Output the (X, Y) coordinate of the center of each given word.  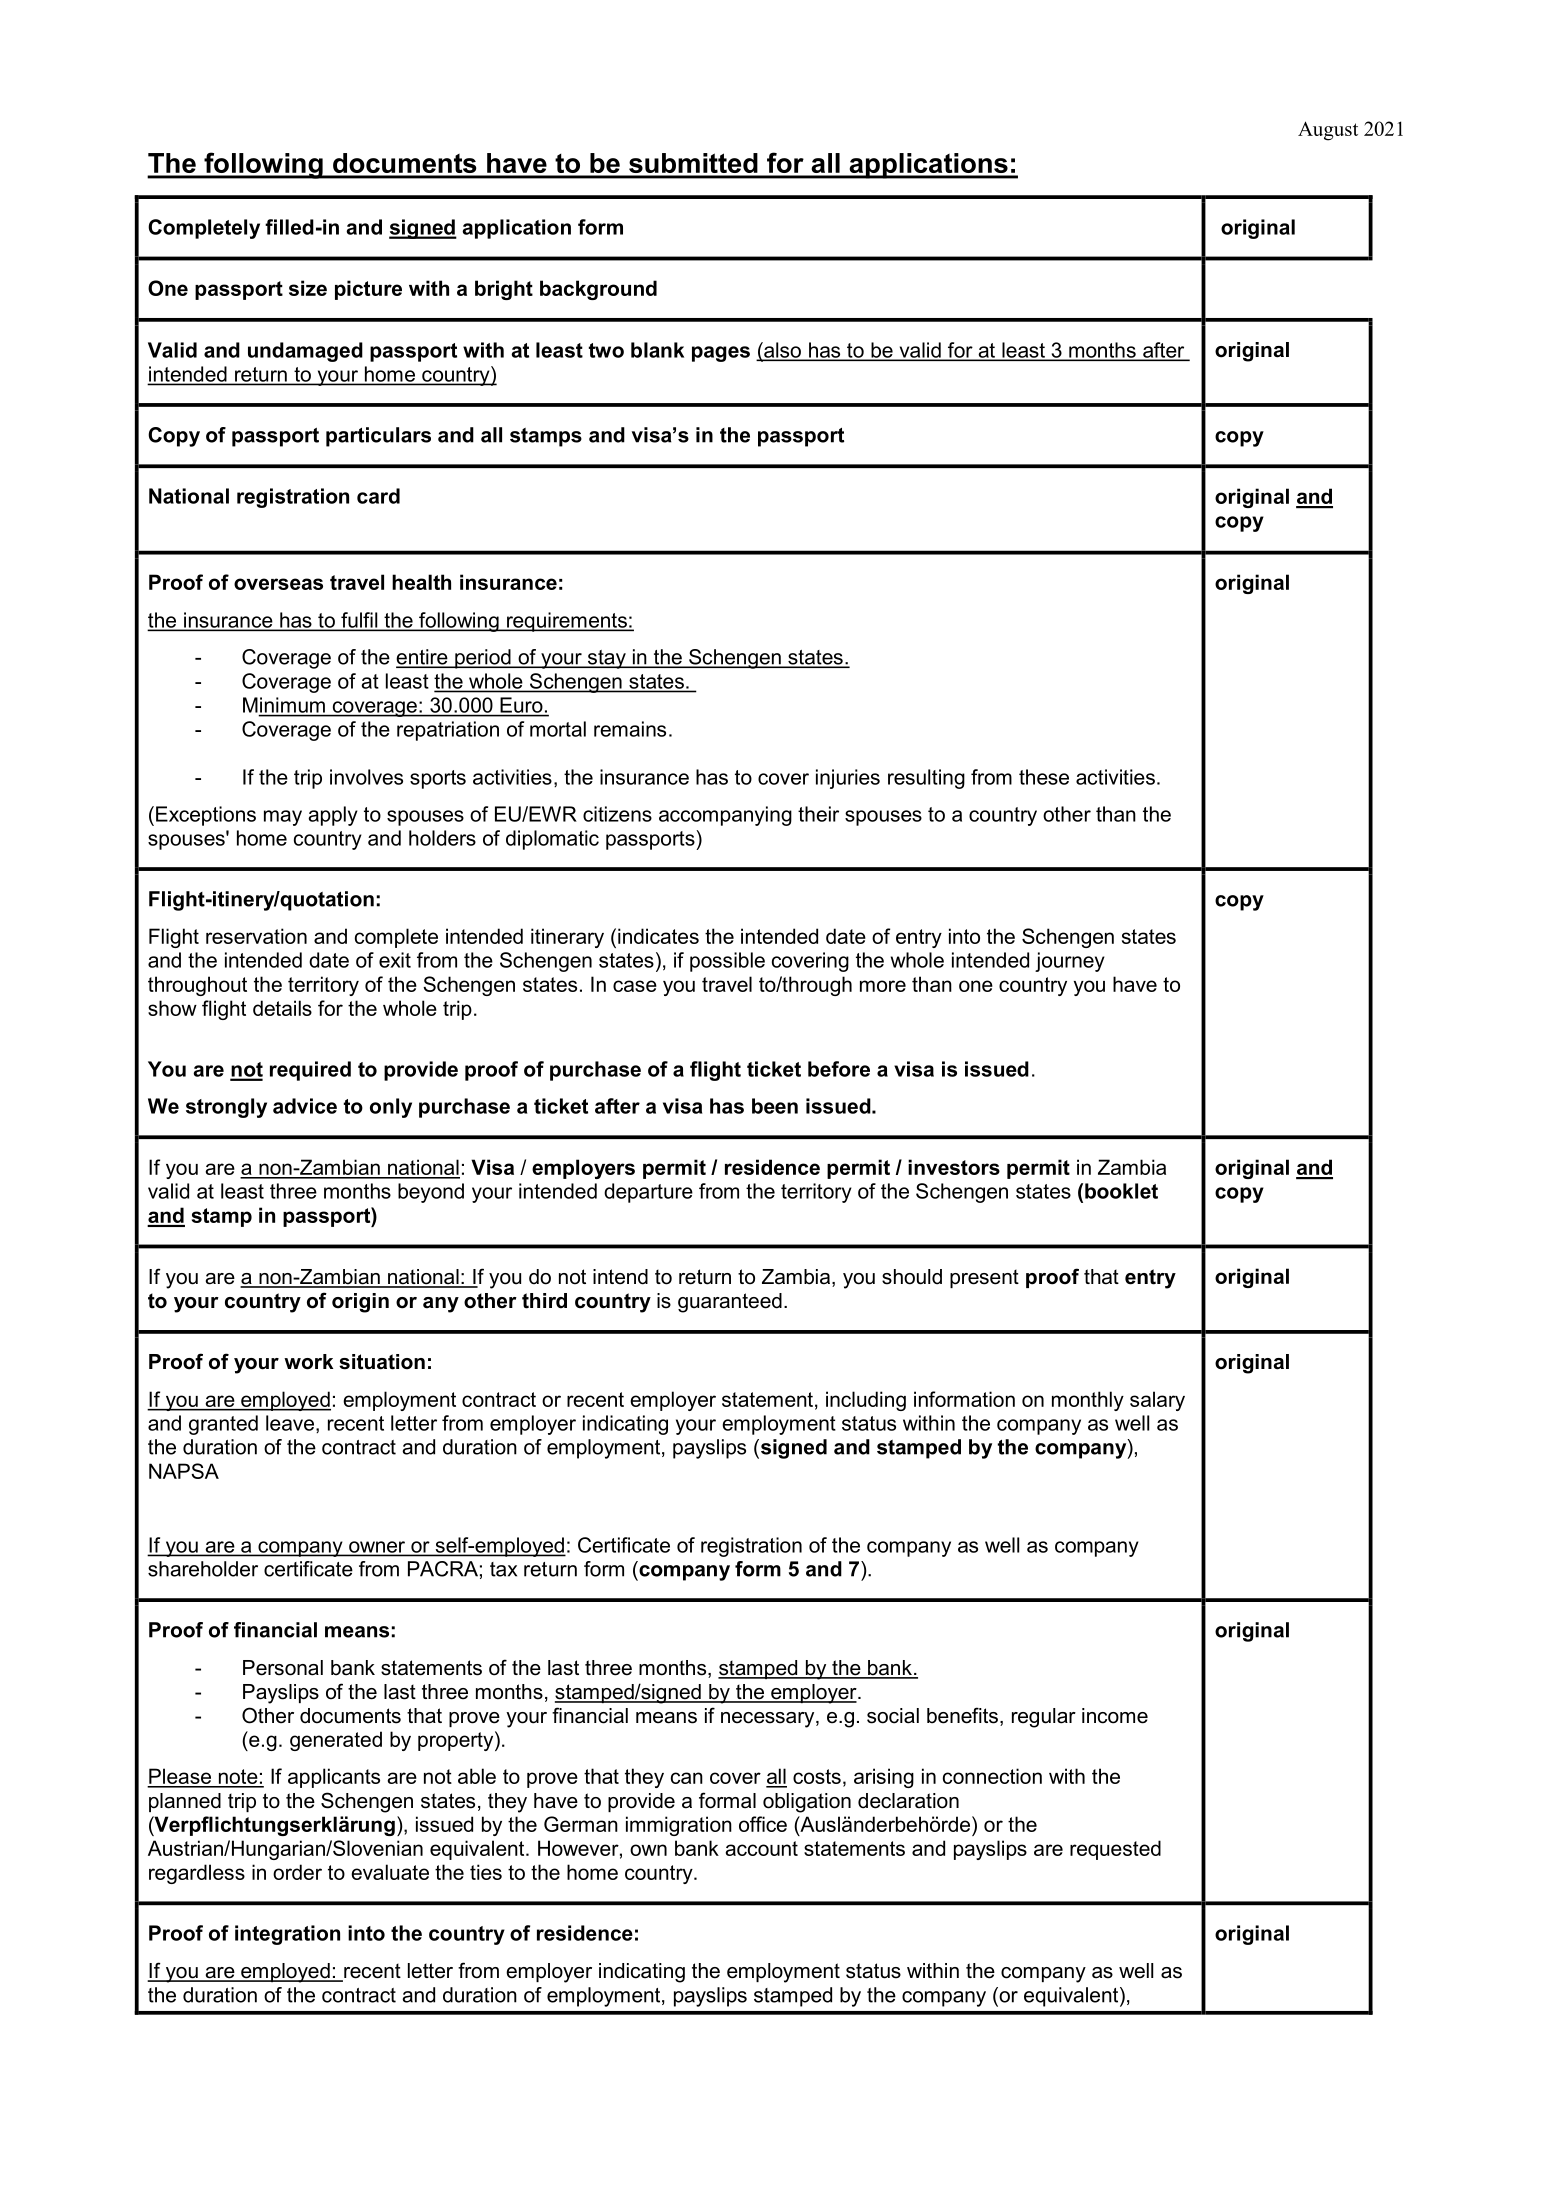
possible (727, 962)
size (308, 288)
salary (1157, 1401)
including (866, 1401)
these (1044, 777)
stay (607, 659)
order (297, 1872)
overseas (278, 584)
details (282, 1008)
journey (1070, 962)
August (1328, 131)
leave (290, 1423)
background (598, 290)
